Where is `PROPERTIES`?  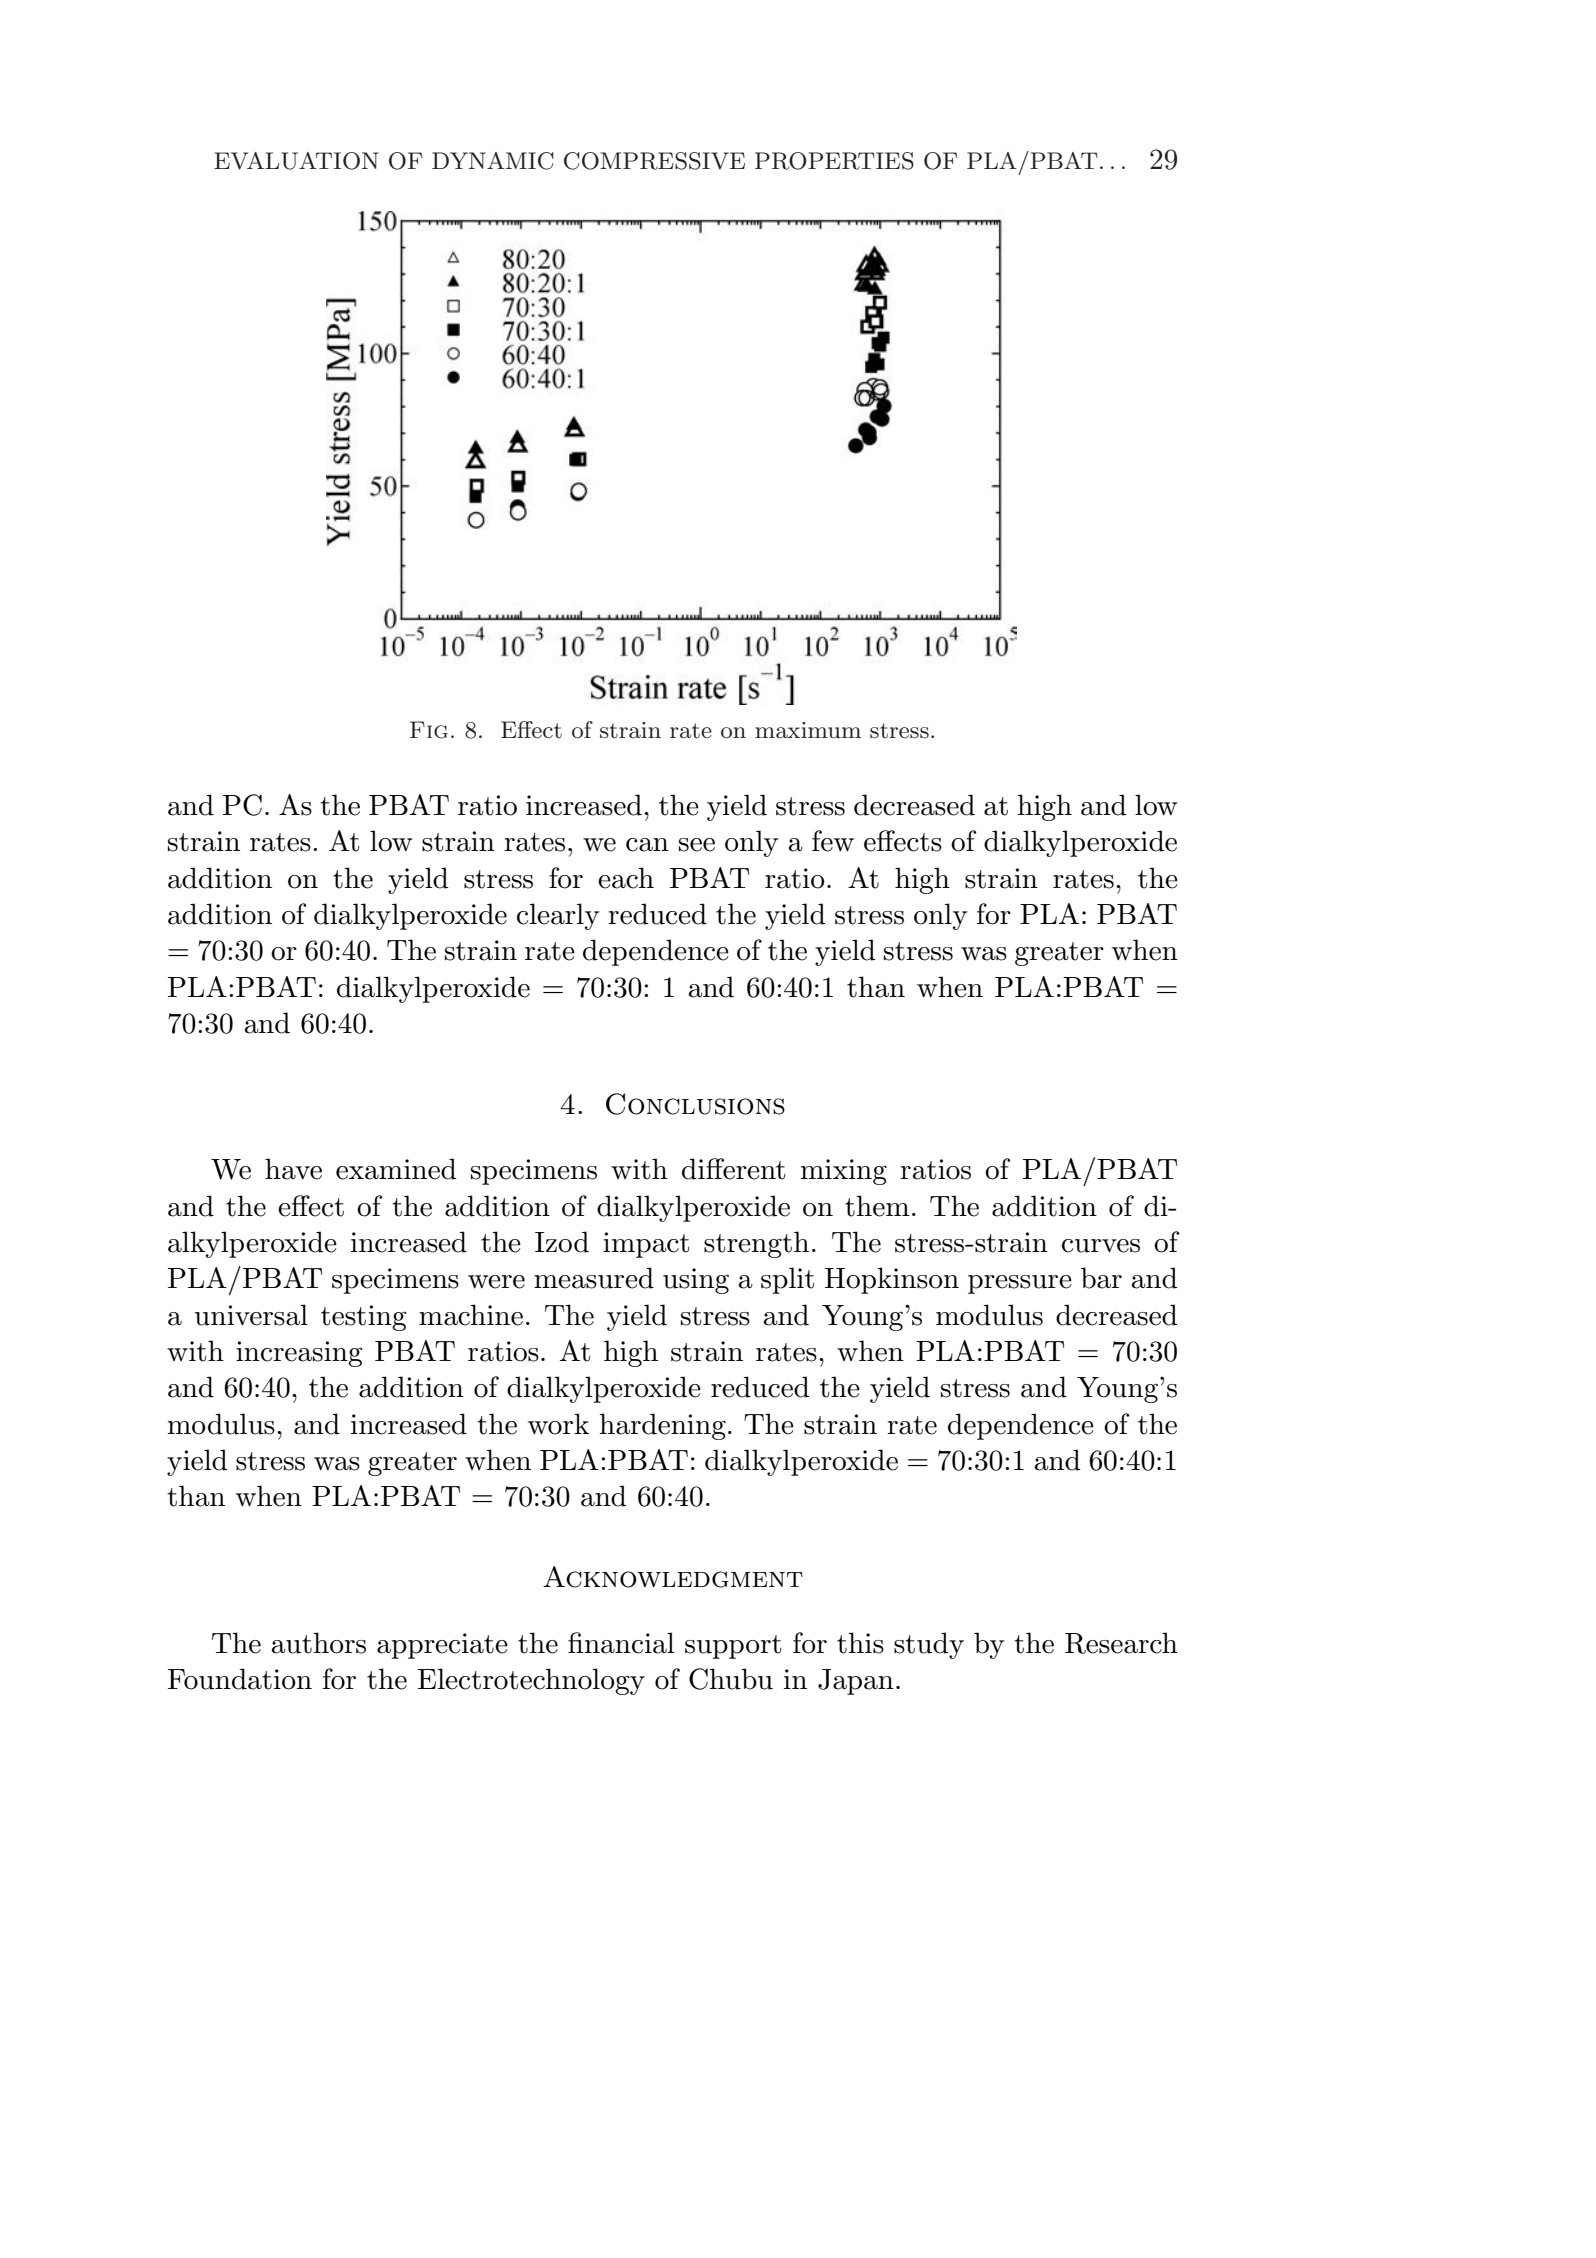 PROPERTIES is located at coordinates (834, 161).
